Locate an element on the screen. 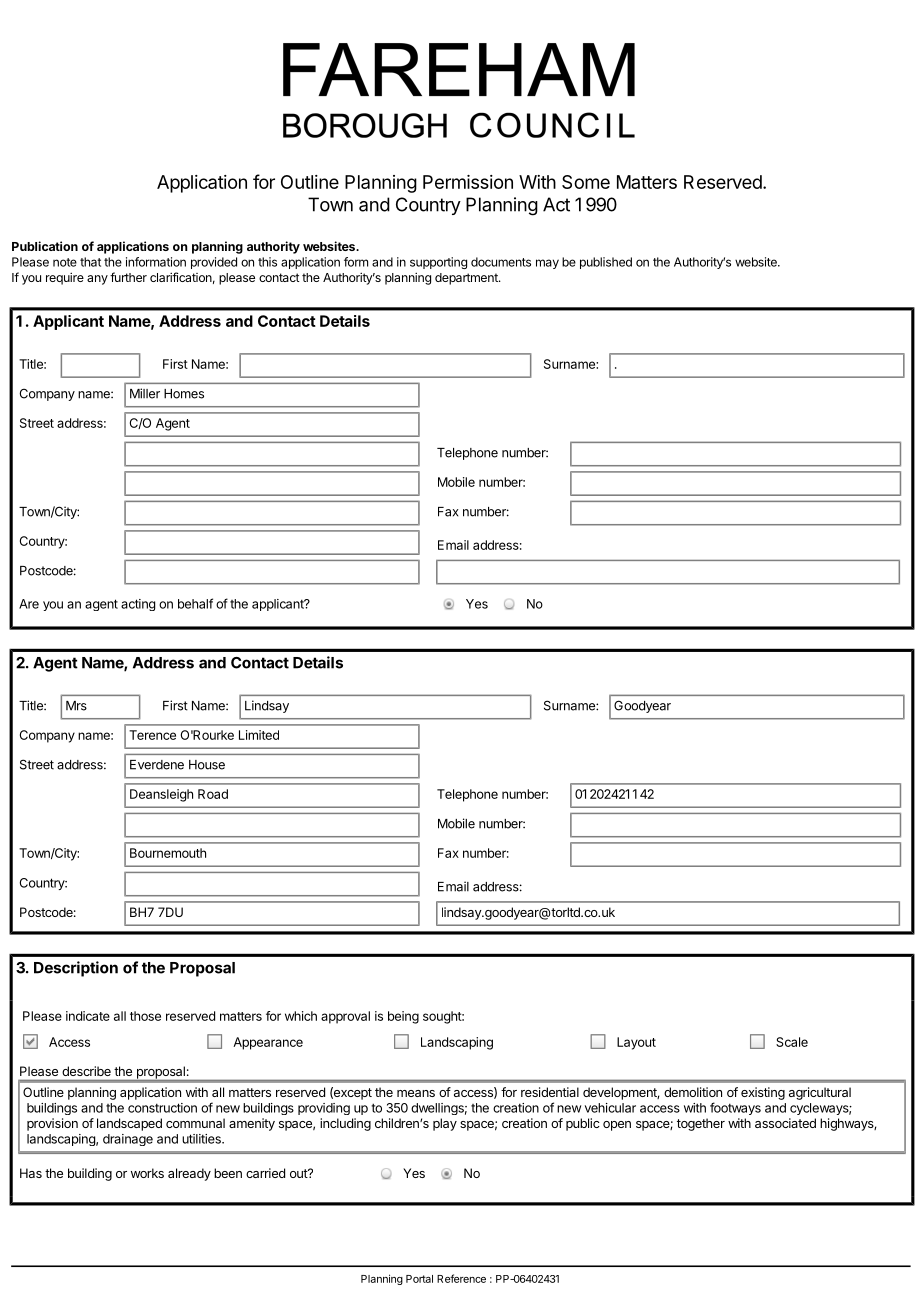 The width and height of the screenshot is (924, 1307). behalf is located at coordinates (195, 603).
